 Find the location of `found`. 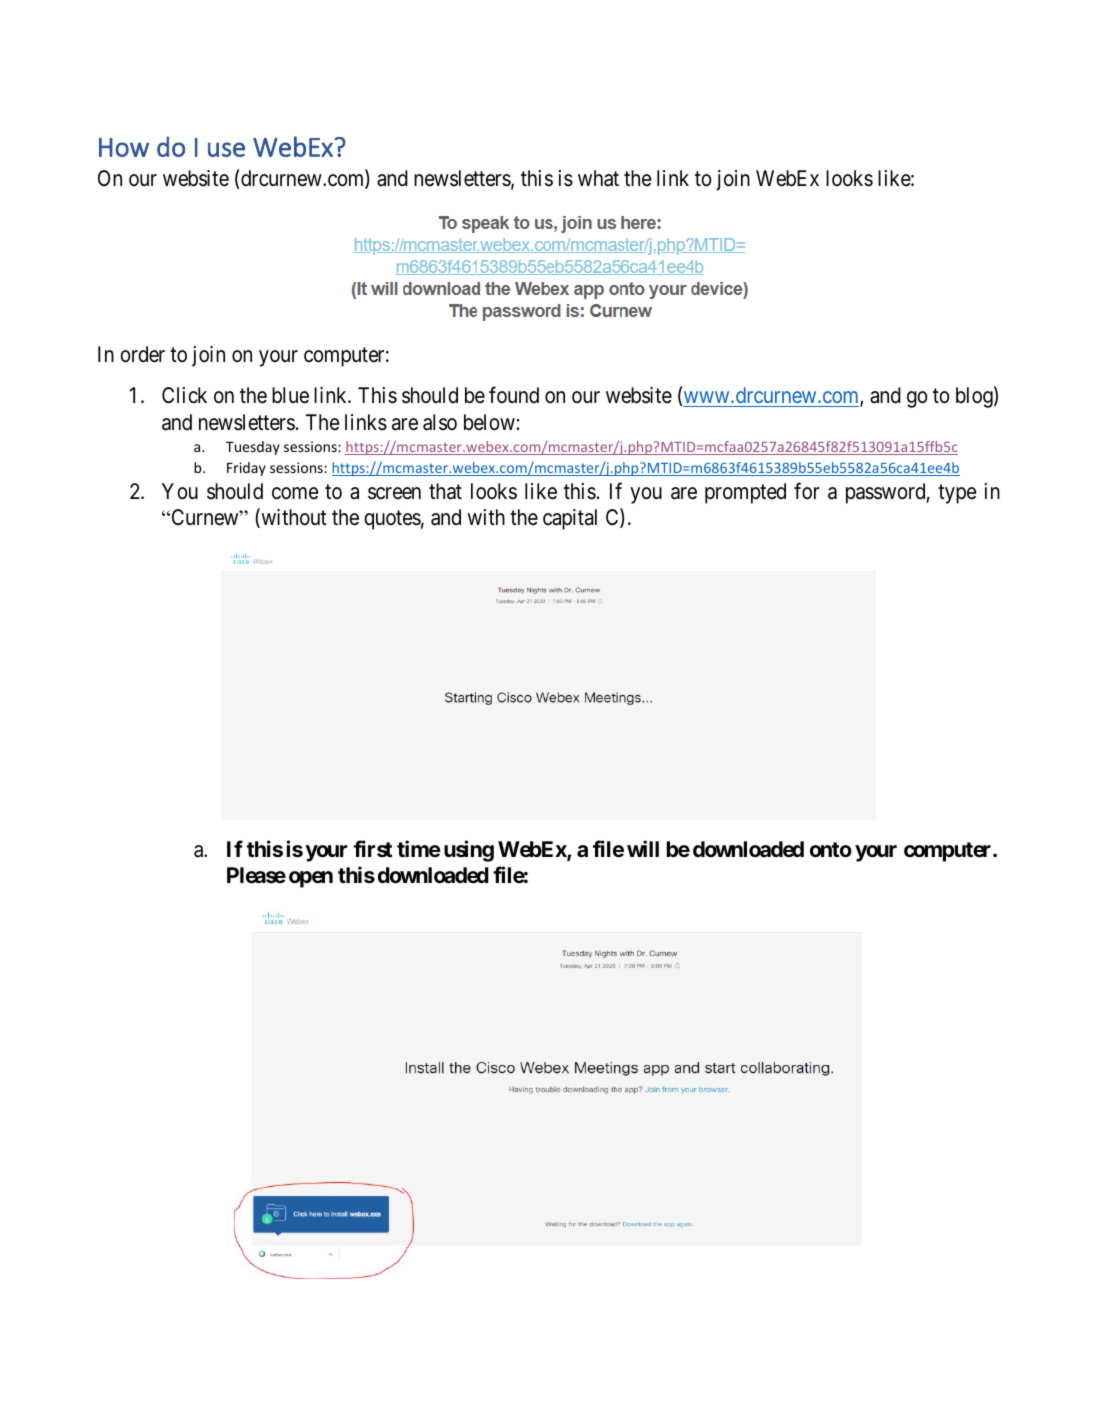

found is located at coordinates (514, 394).
